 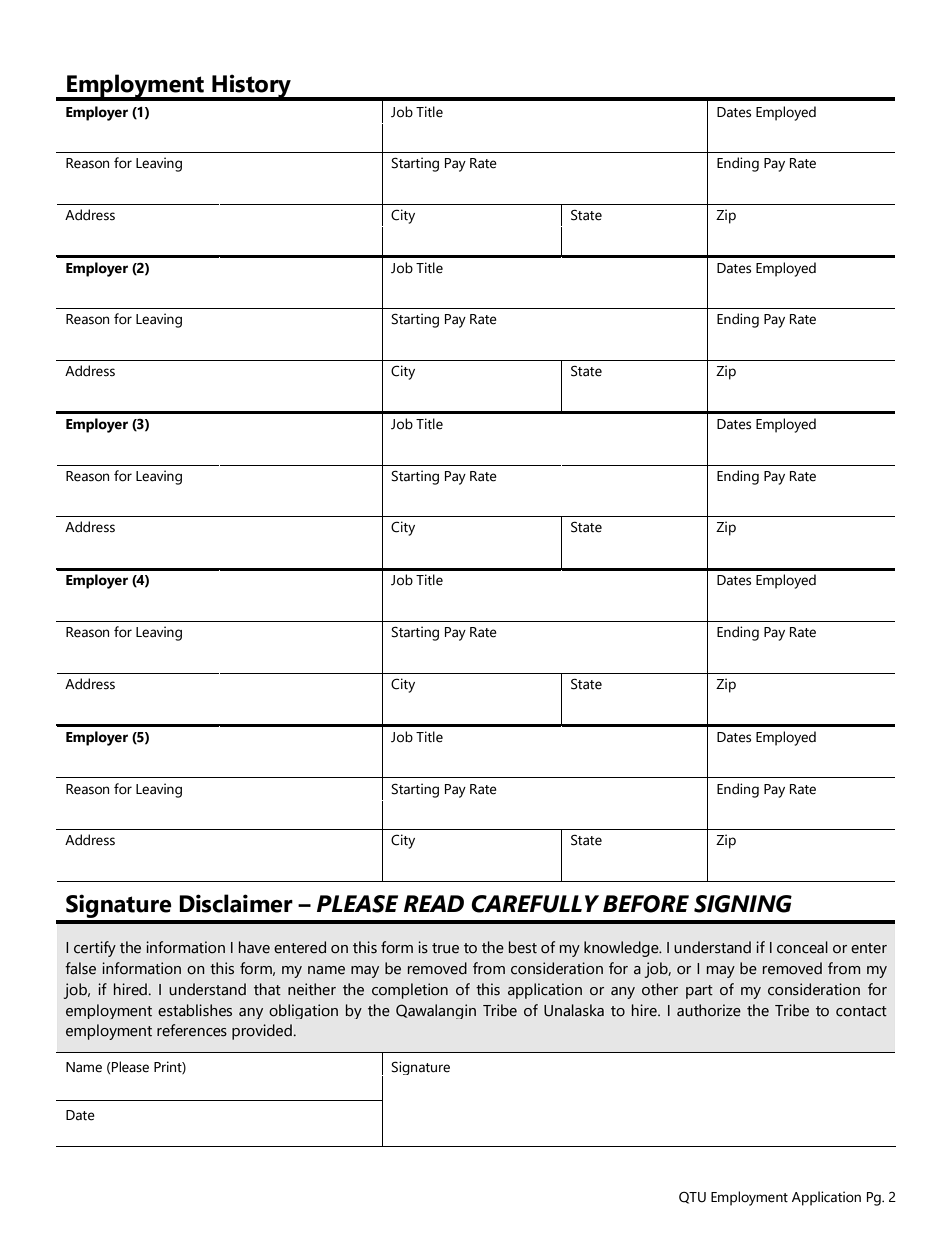 What do you see at coordinates (646, 904) in the screenshot?
I see `BEFORE` at bounding box center [646, 904].
